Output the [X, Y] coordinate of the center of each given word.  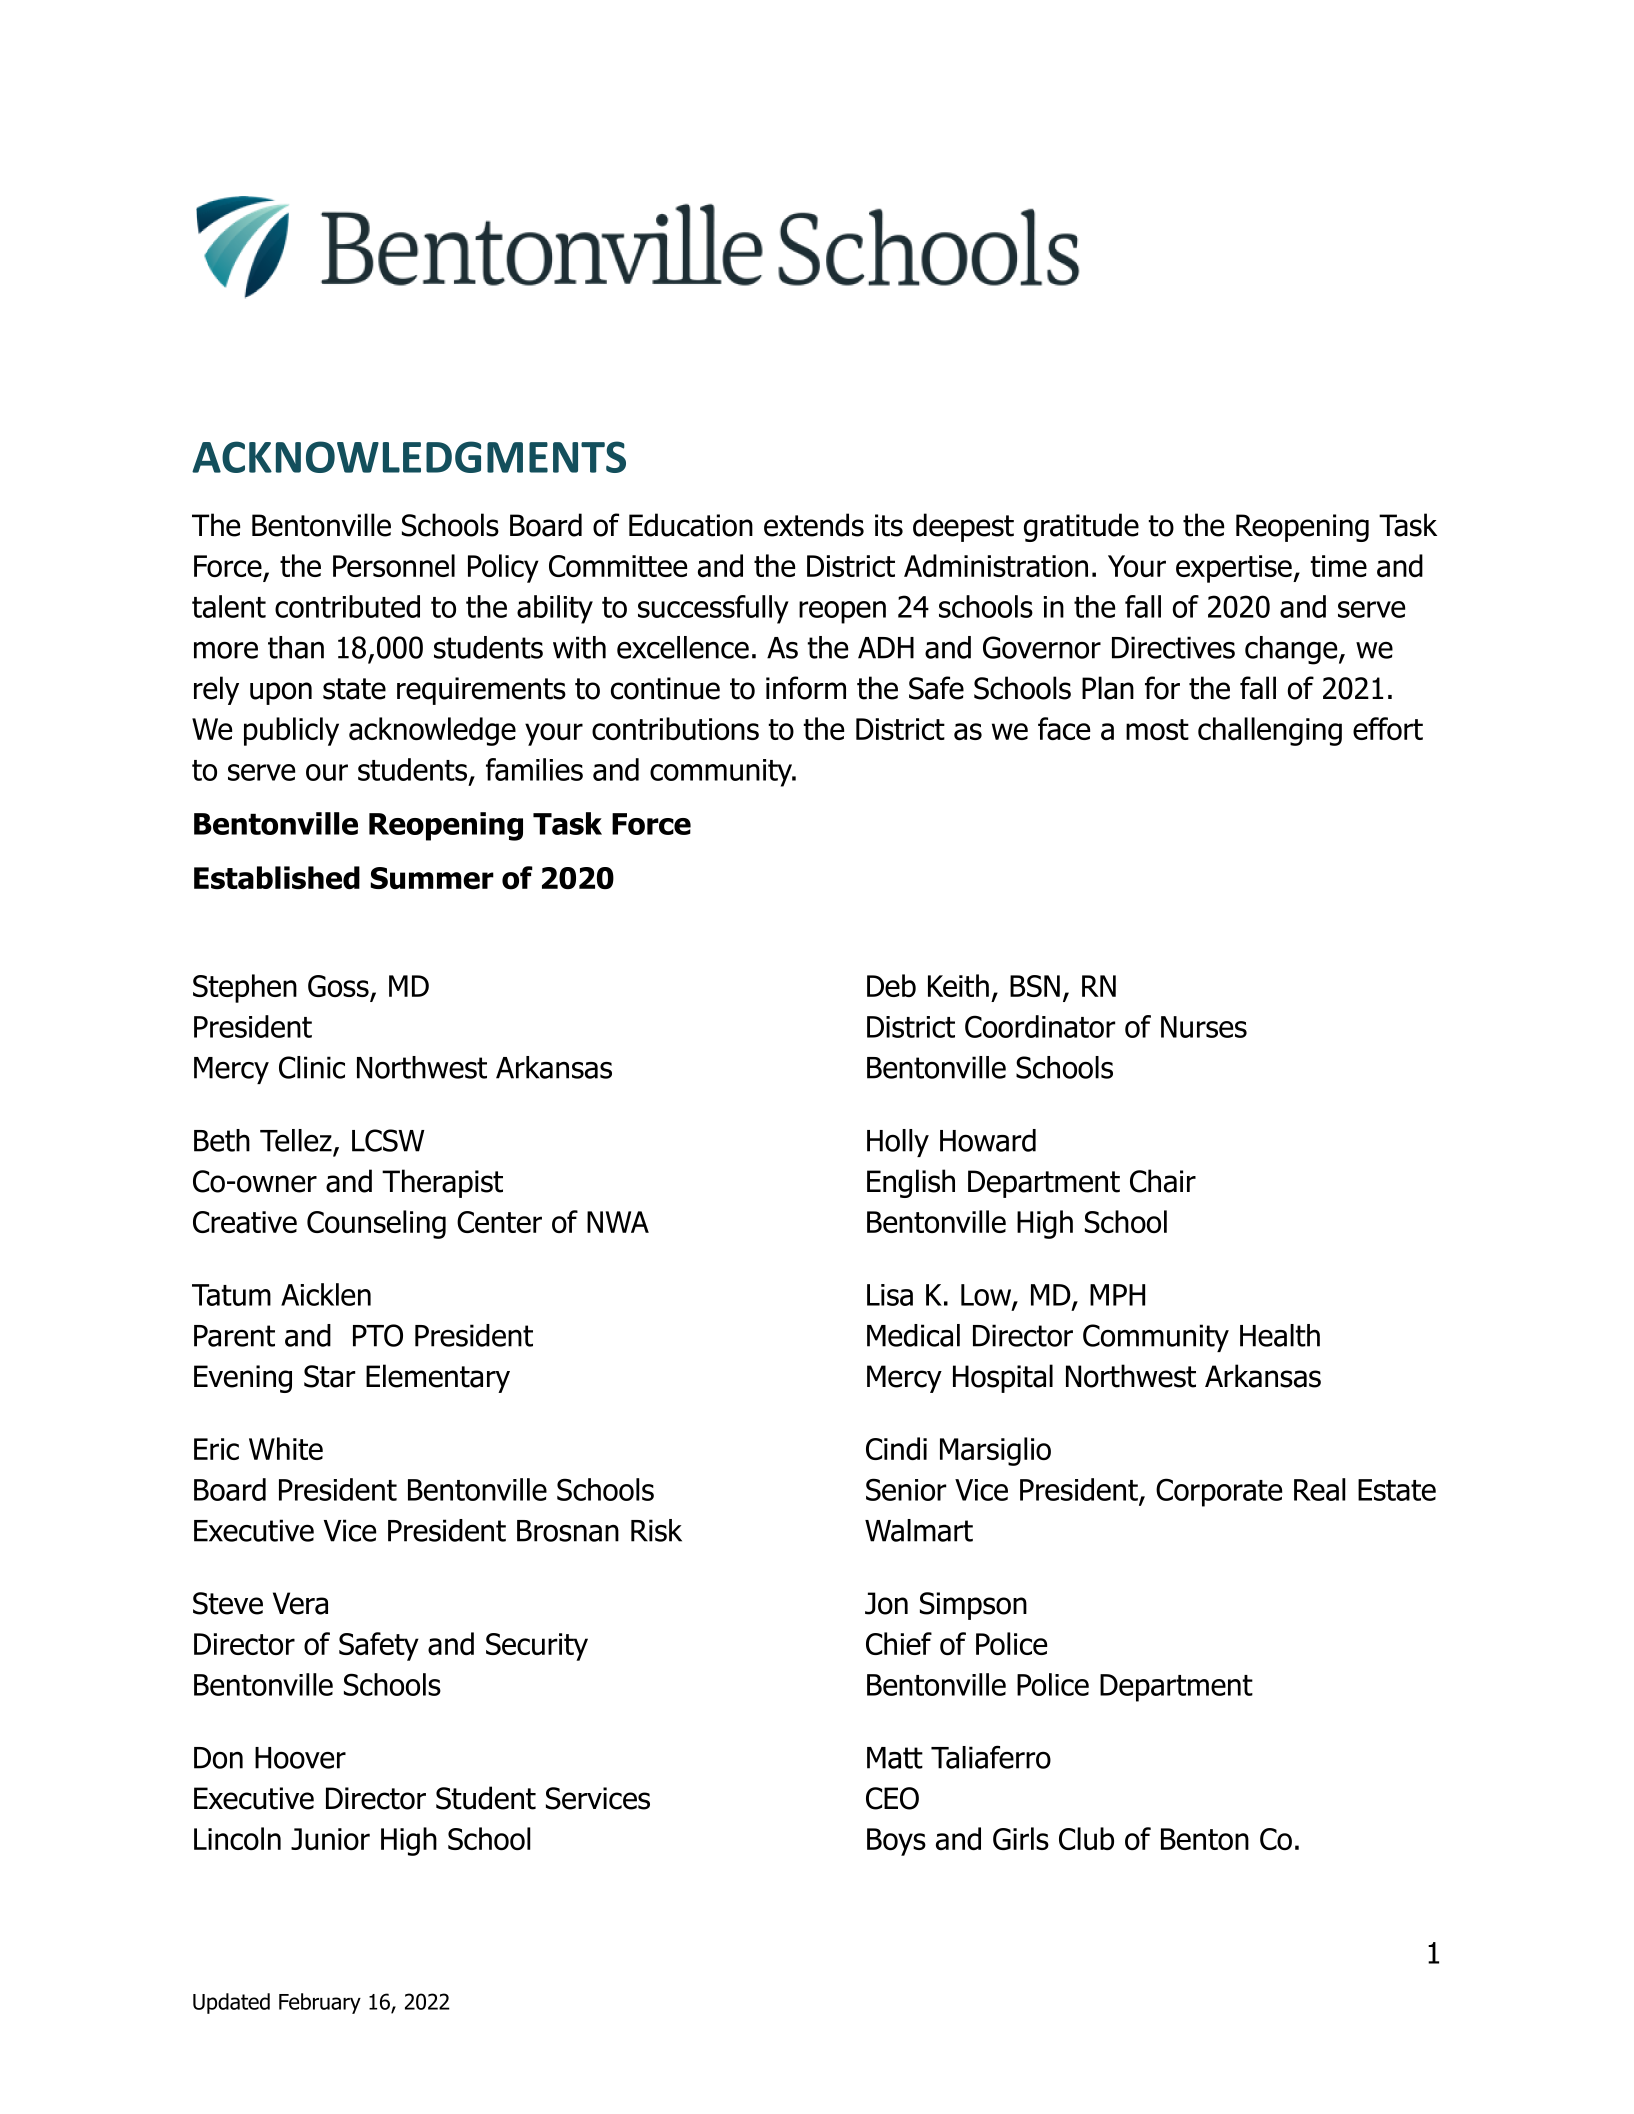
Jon [886, 1603]
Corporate [1219, 1492]
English [911, 1183]
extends [814, 525]
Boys [896, 1842]
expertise [1235, 569]
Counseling [376, 1224]
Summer [432, 878]
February [320, 2003]
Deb [891, 985]
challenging [1270, 731]
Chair [1163, 1181]
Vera [300, 1603]
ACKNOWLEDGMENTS [409, 457]
